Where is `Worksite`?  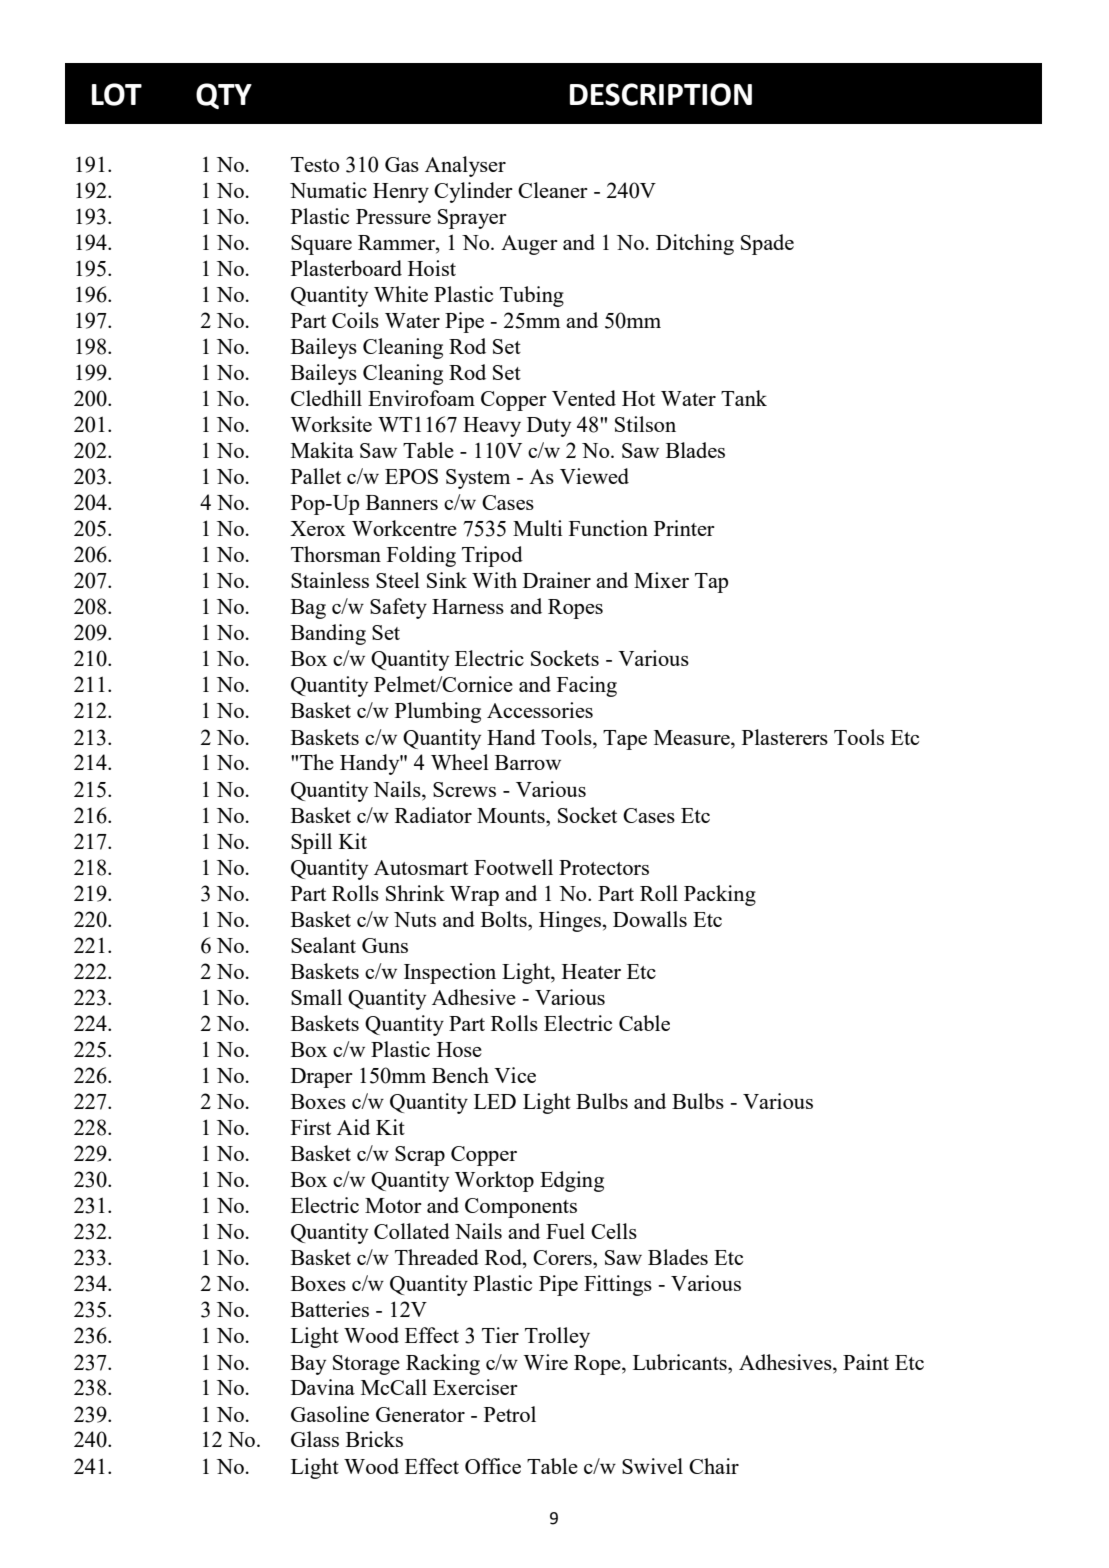 Worksite is located at coordinates (331, 424).
